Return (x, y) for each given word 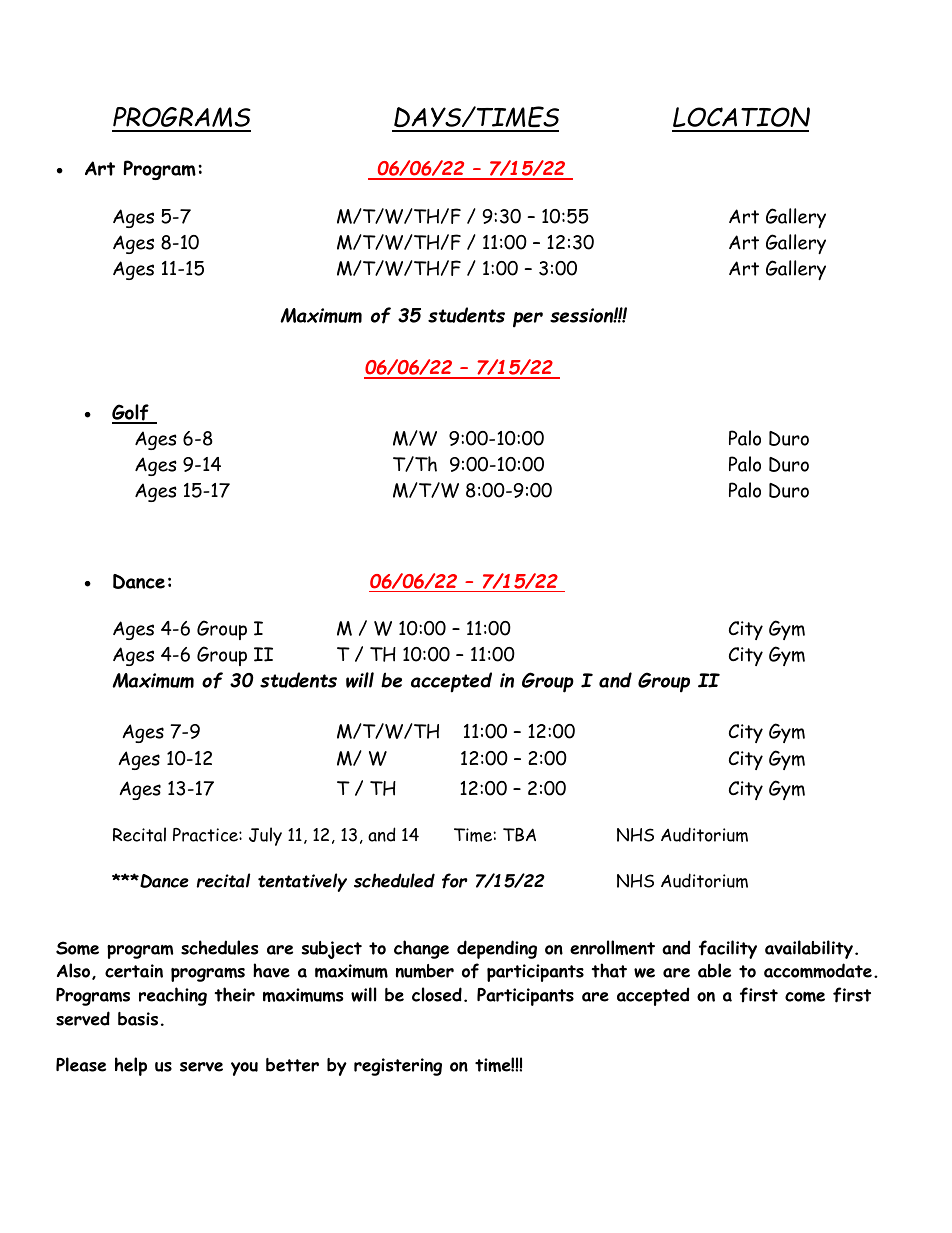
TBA (519, 835)
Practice (206, 835)
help (131, 1066)
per (528, 320)
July (265, 836)
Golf (131, 414)
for (455, 881)
